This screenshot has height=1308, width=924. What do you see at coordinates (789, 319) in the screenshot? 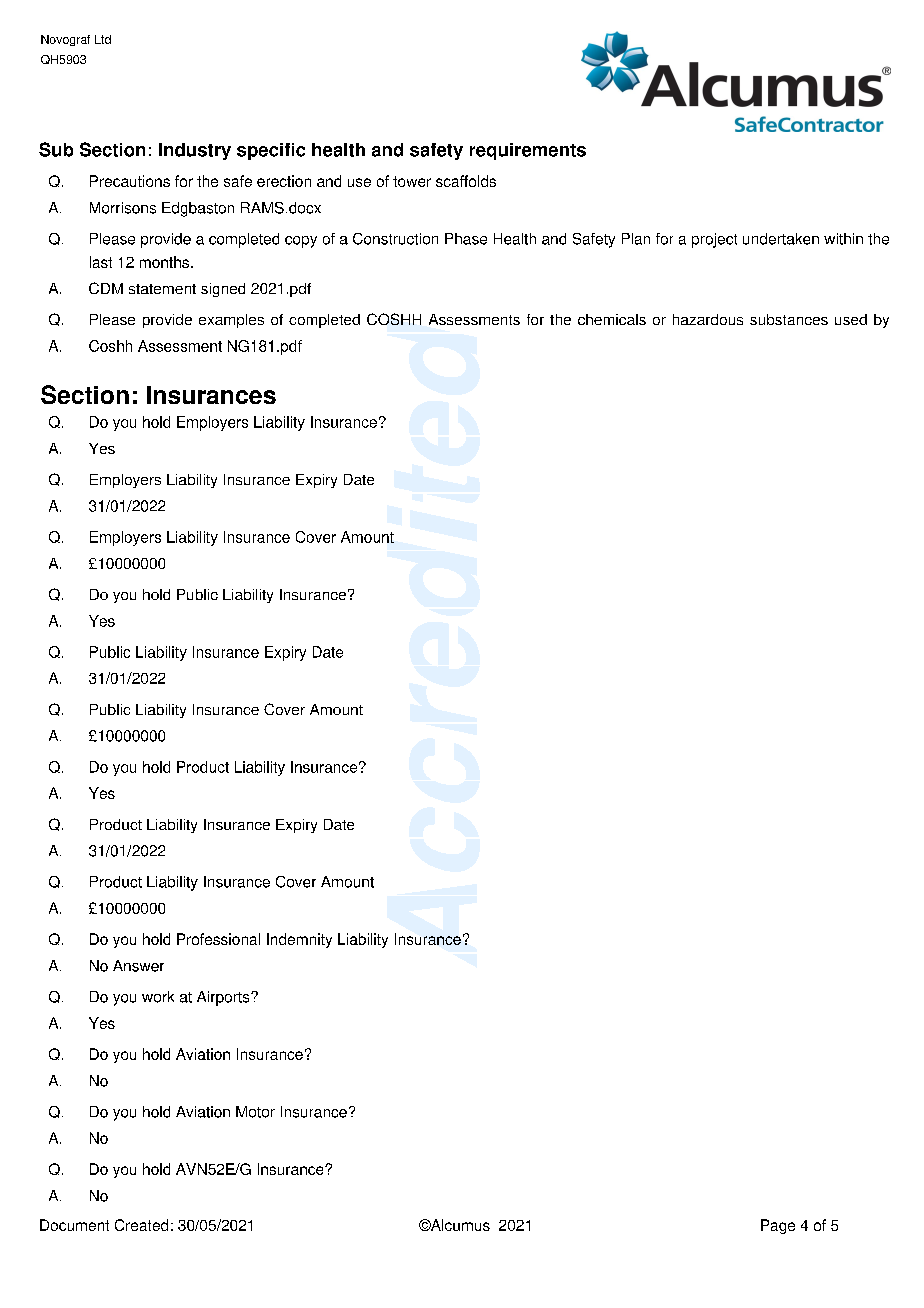
I see `substances` at bounding box center [789, 319].
